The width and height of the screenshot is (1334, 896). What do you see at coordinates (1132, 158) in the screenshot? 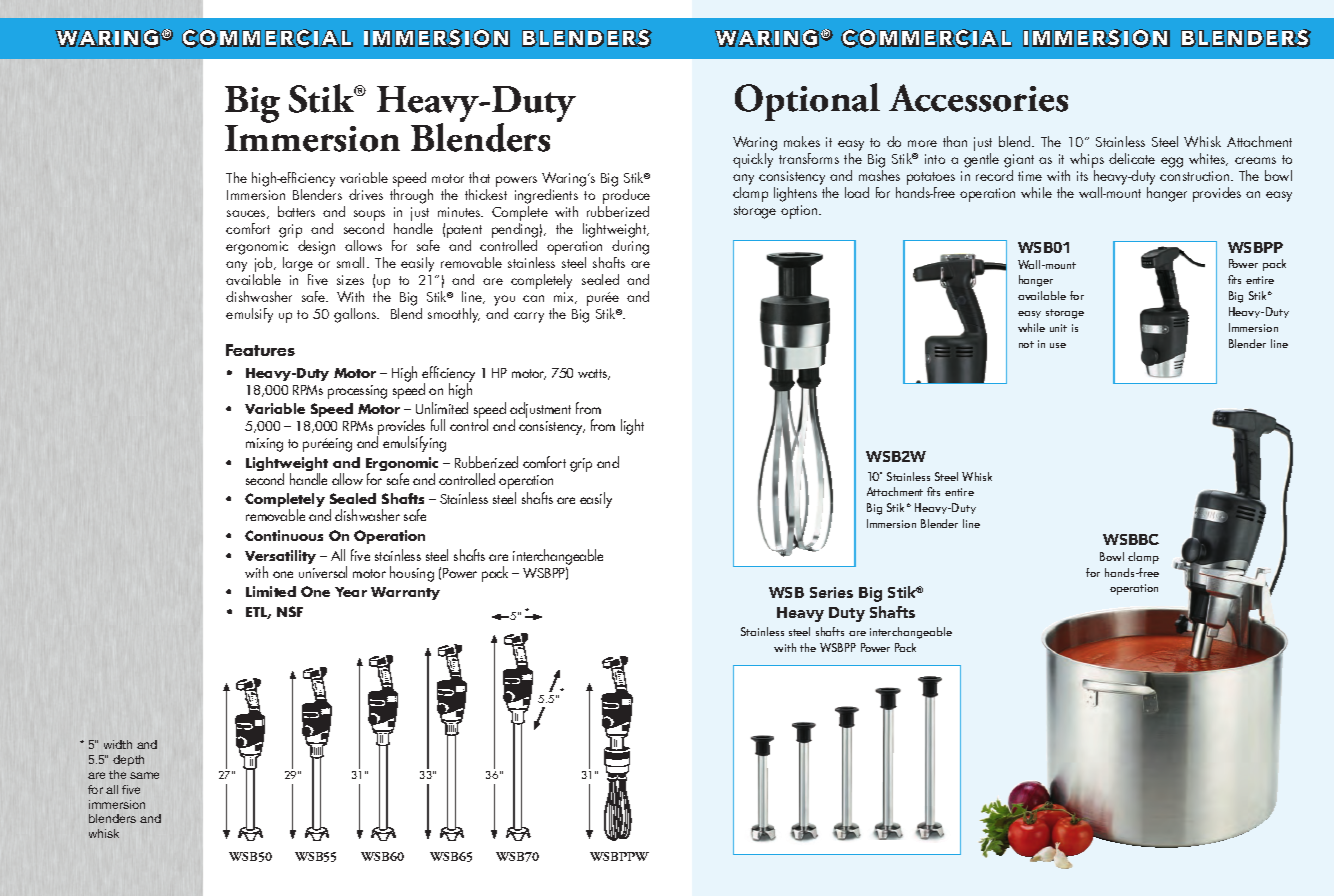
I see `delicate` at bounding box center [1132, 158].
